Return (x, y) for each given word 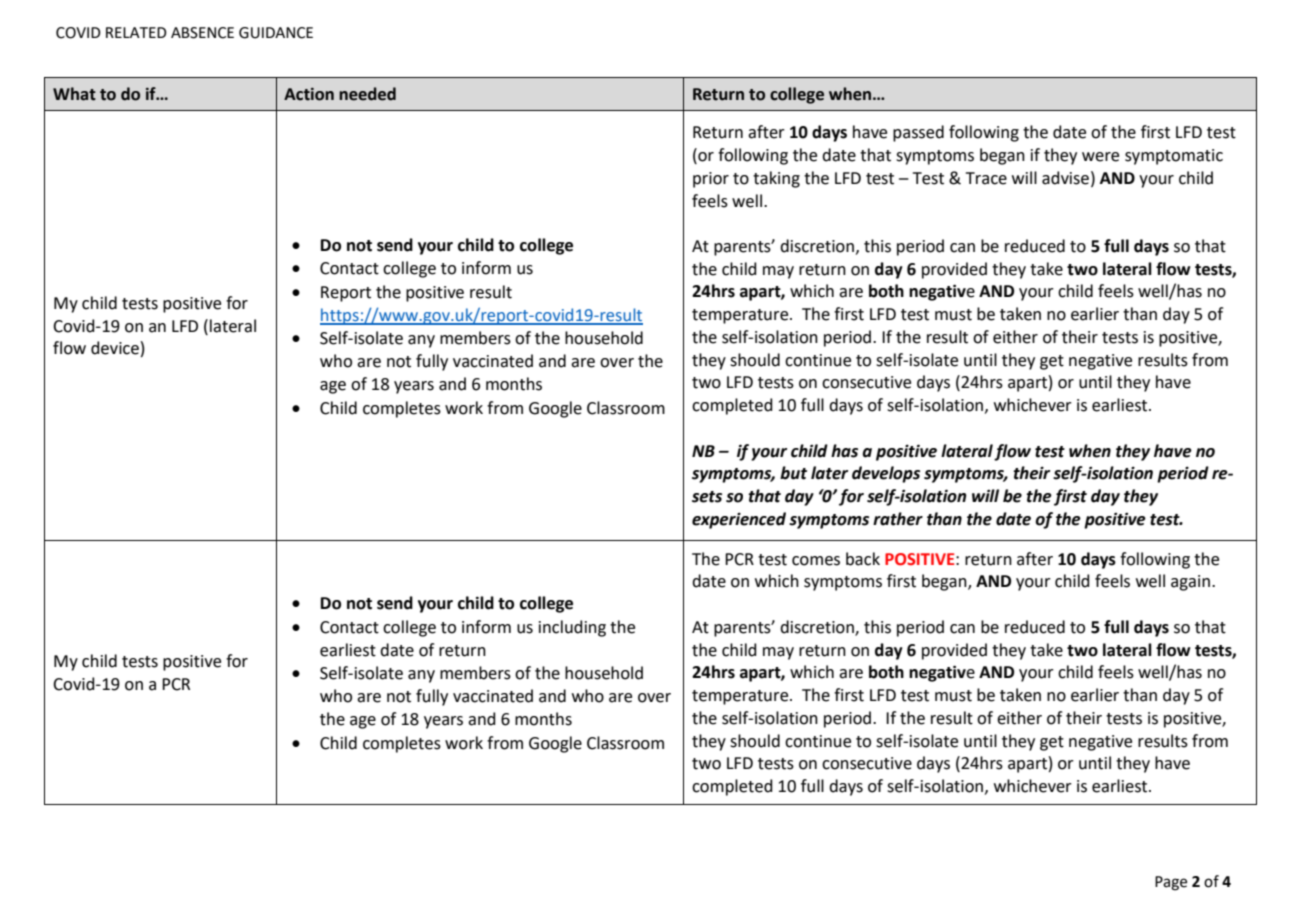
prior (711, 180)
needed (367, 94)
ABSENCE (202, 33)
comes (816, 561)
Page (1171, 883)
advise (1065, 178)
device (115, 348)
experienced (739, 520)
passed (918, 133)
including (572, 628)
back (863, 559)
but (793, 473)
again (1190, 583)
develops (886, 474)
